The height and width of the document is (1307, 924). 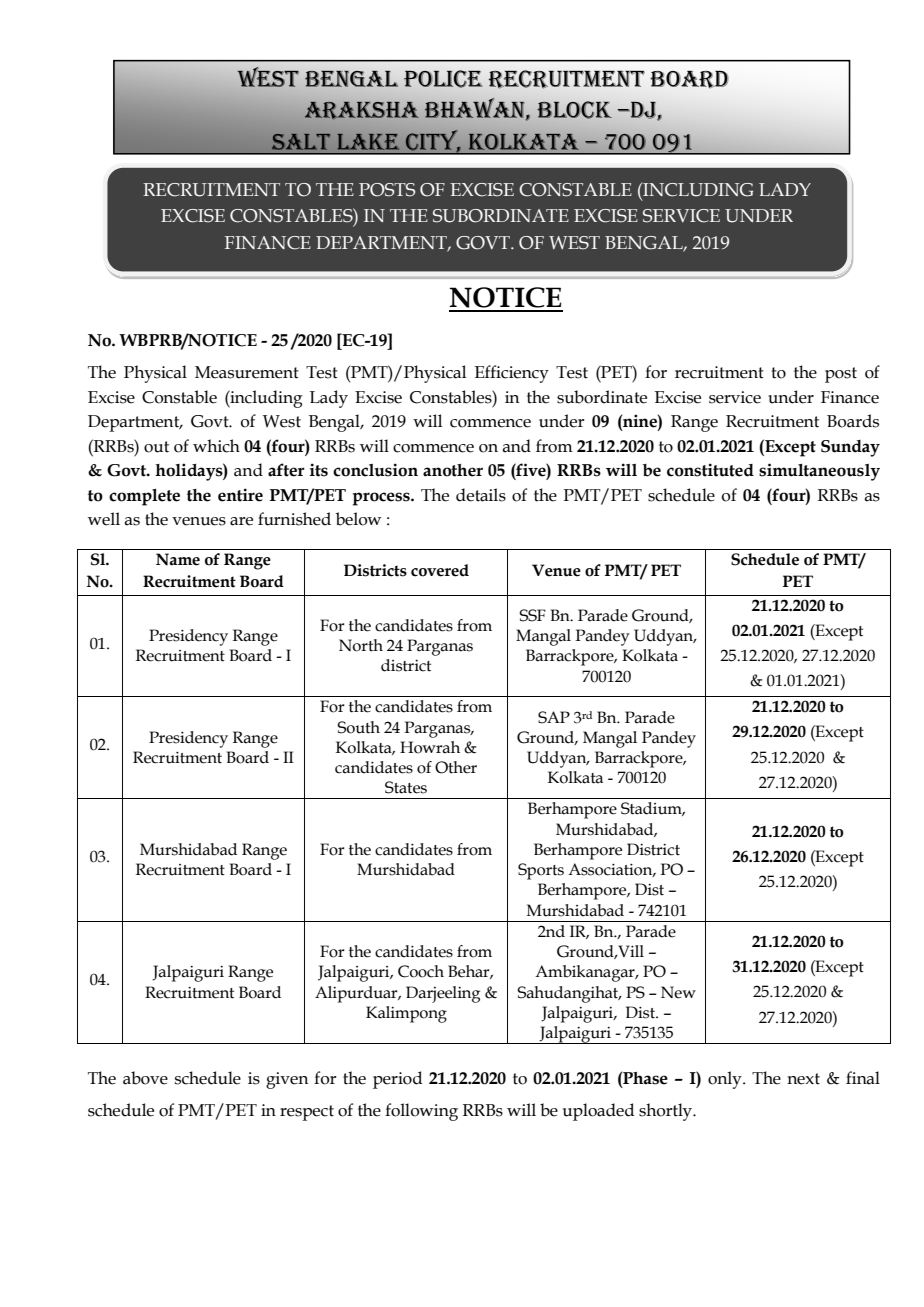 I want to click on police, so click(x=443, y=79).
